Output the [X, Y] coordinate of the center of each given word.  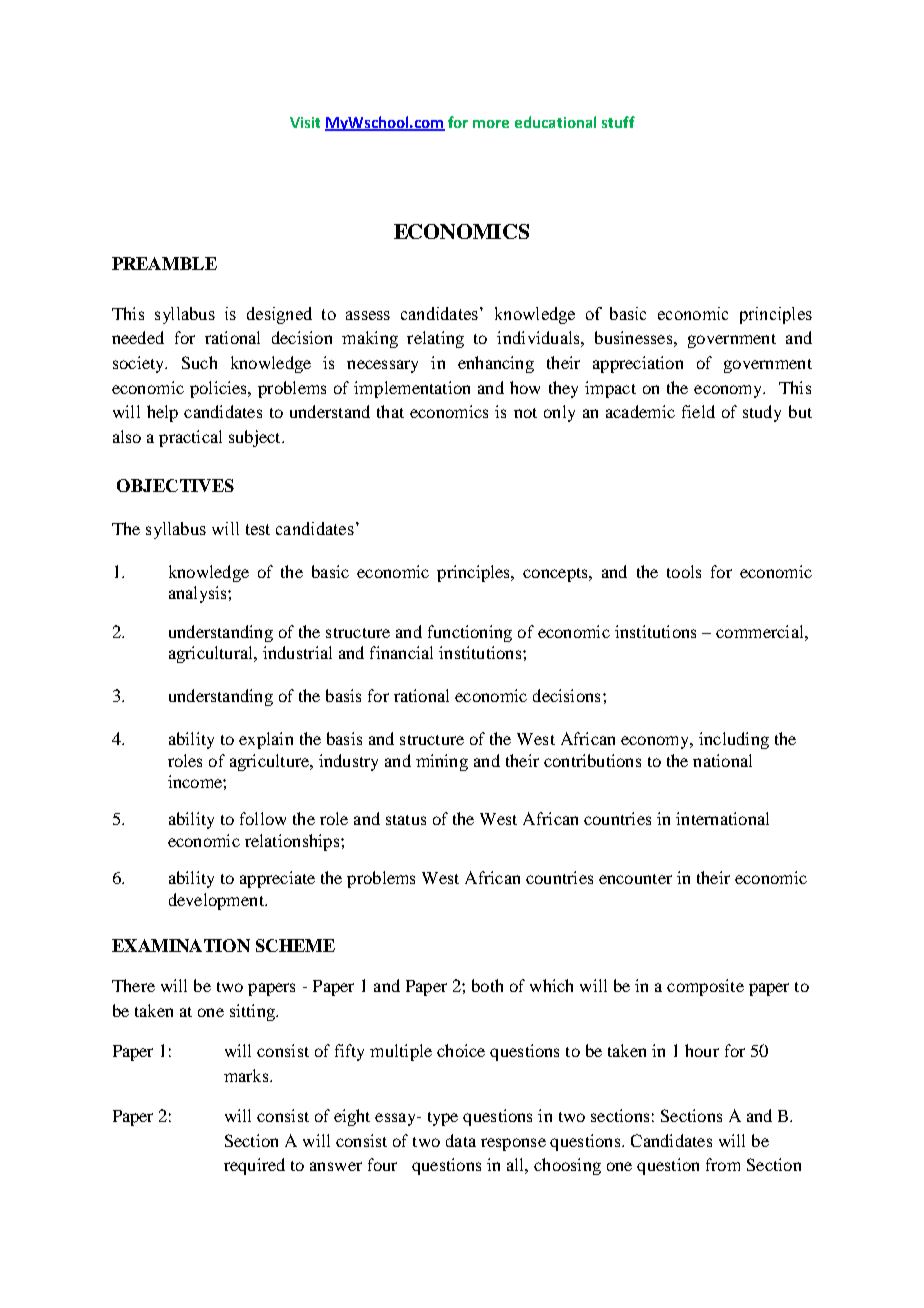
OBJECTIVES [175, 485]
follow [263, 818]
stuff [618, 122]
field [698, 411]
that [390, 411]
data [461, 1140]
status [406, 820]
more [491, 124]
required [254, 1166]
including [734, 740]
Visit [305, 122]
